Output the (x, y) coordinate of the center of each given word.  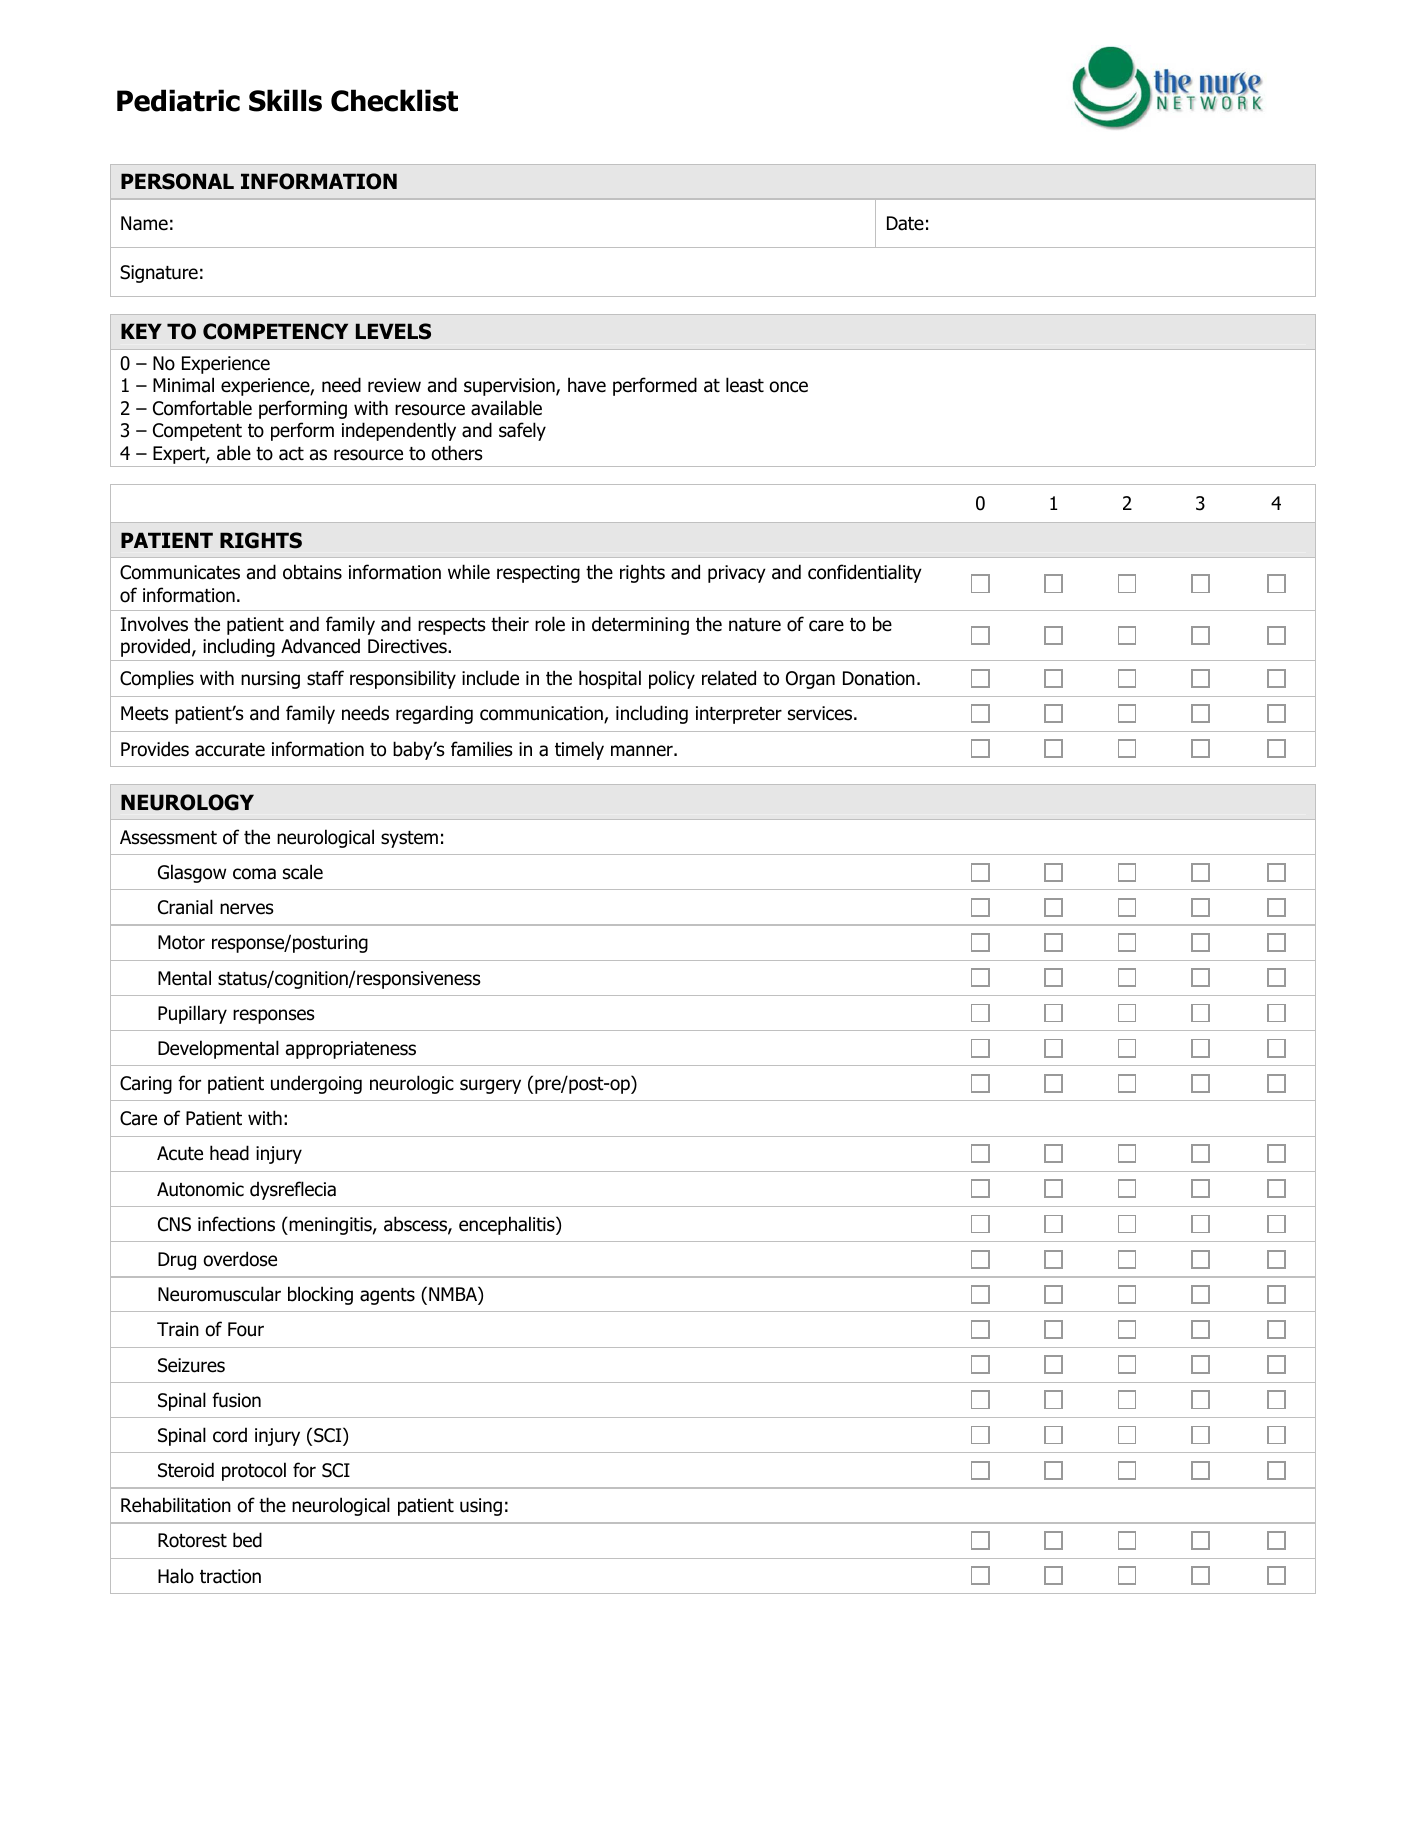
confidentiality (865, 573)
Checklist (394, 100)
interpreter (739, 715)
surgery (490, 1086)
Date (905, 223)
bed (247, 1540)
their (510, 624)
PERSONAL (177, 181)
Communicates (180, 572)
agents (387, 1296)
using (481, 1507)
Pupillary (192, 1014)
